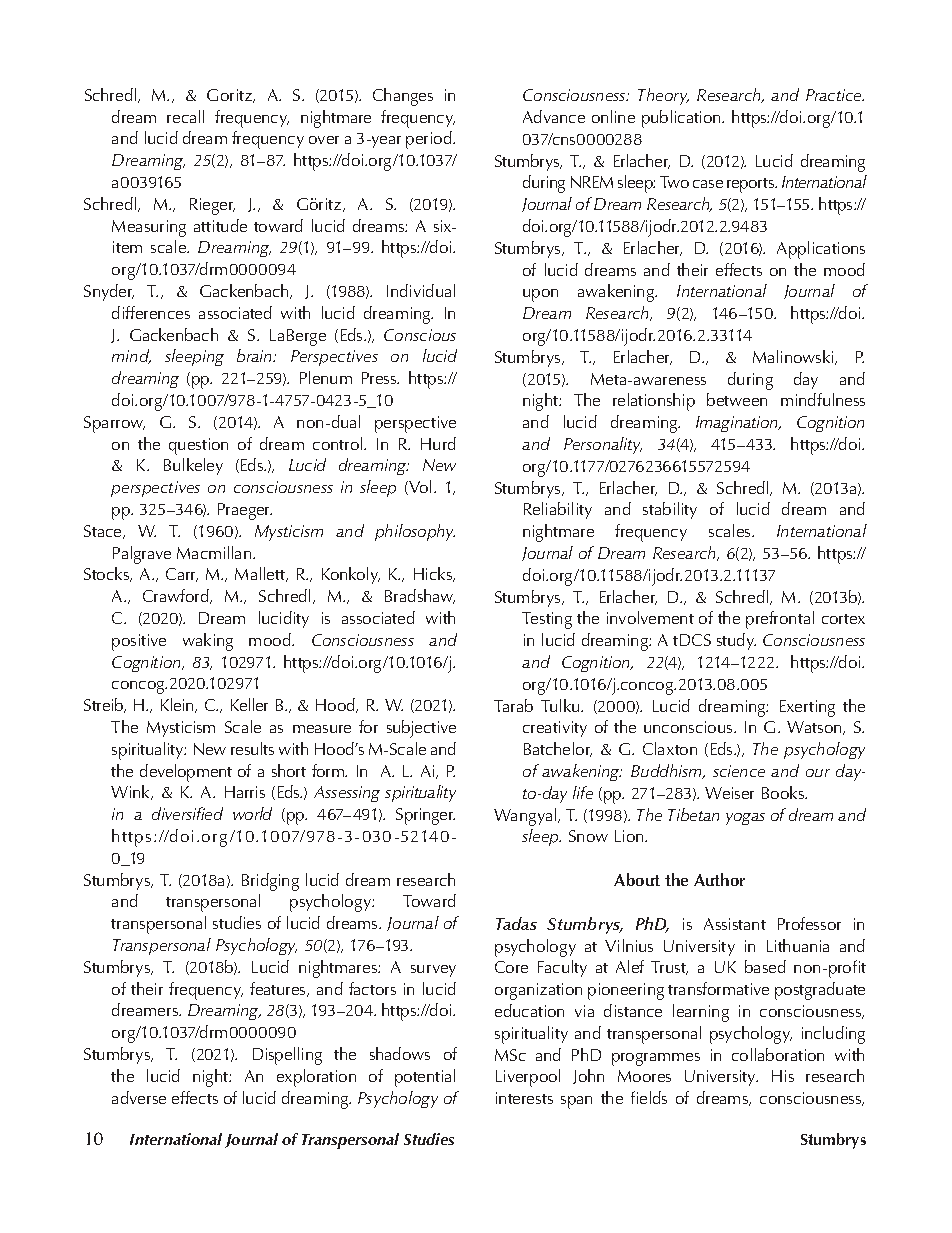 The width and height of the screenshot is (952, 1233). Describe the element at coordinates (434, 574) in the screenshot. I see `Hicks` at that location.
